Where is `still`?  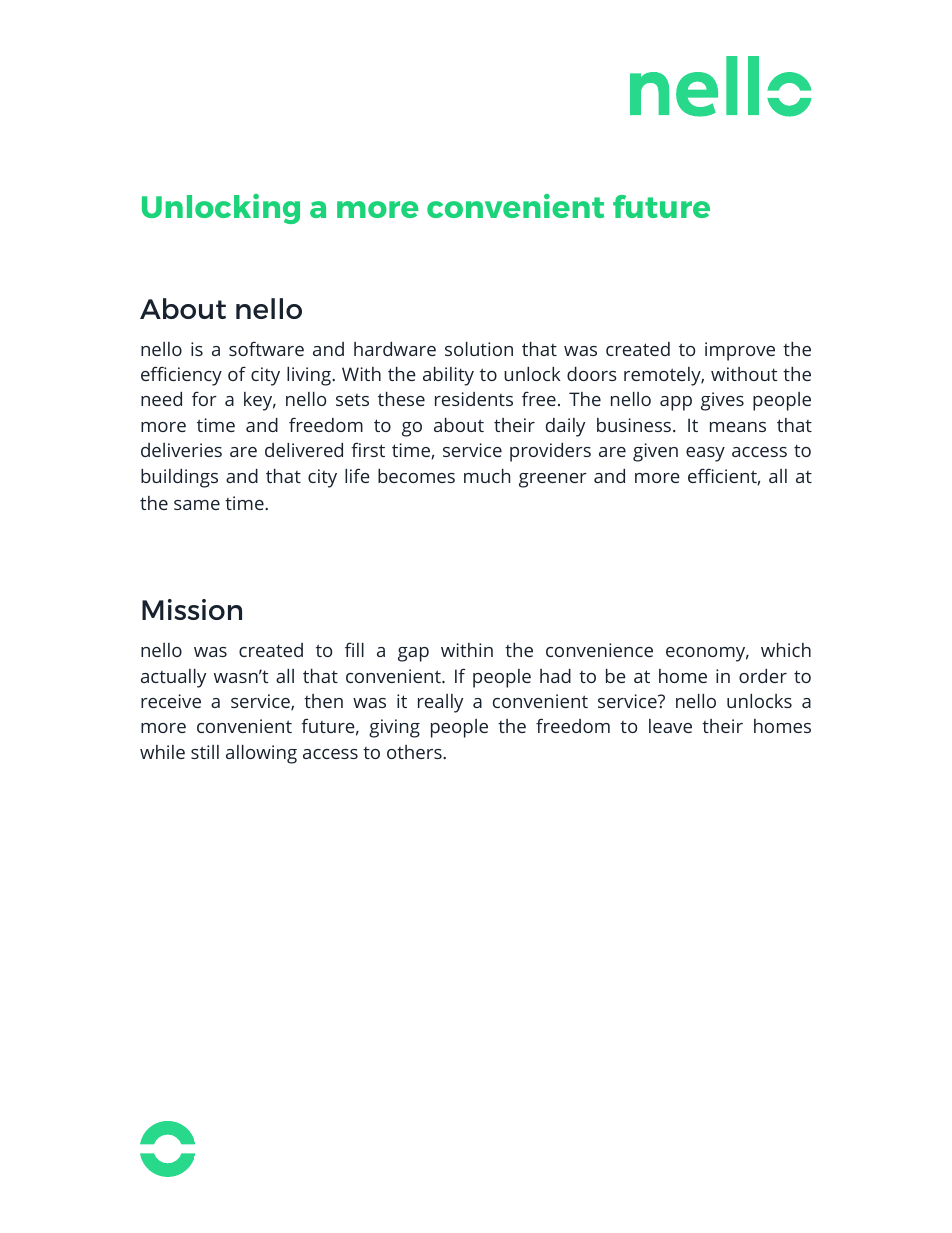
still is located at coordinates (205, 752).
